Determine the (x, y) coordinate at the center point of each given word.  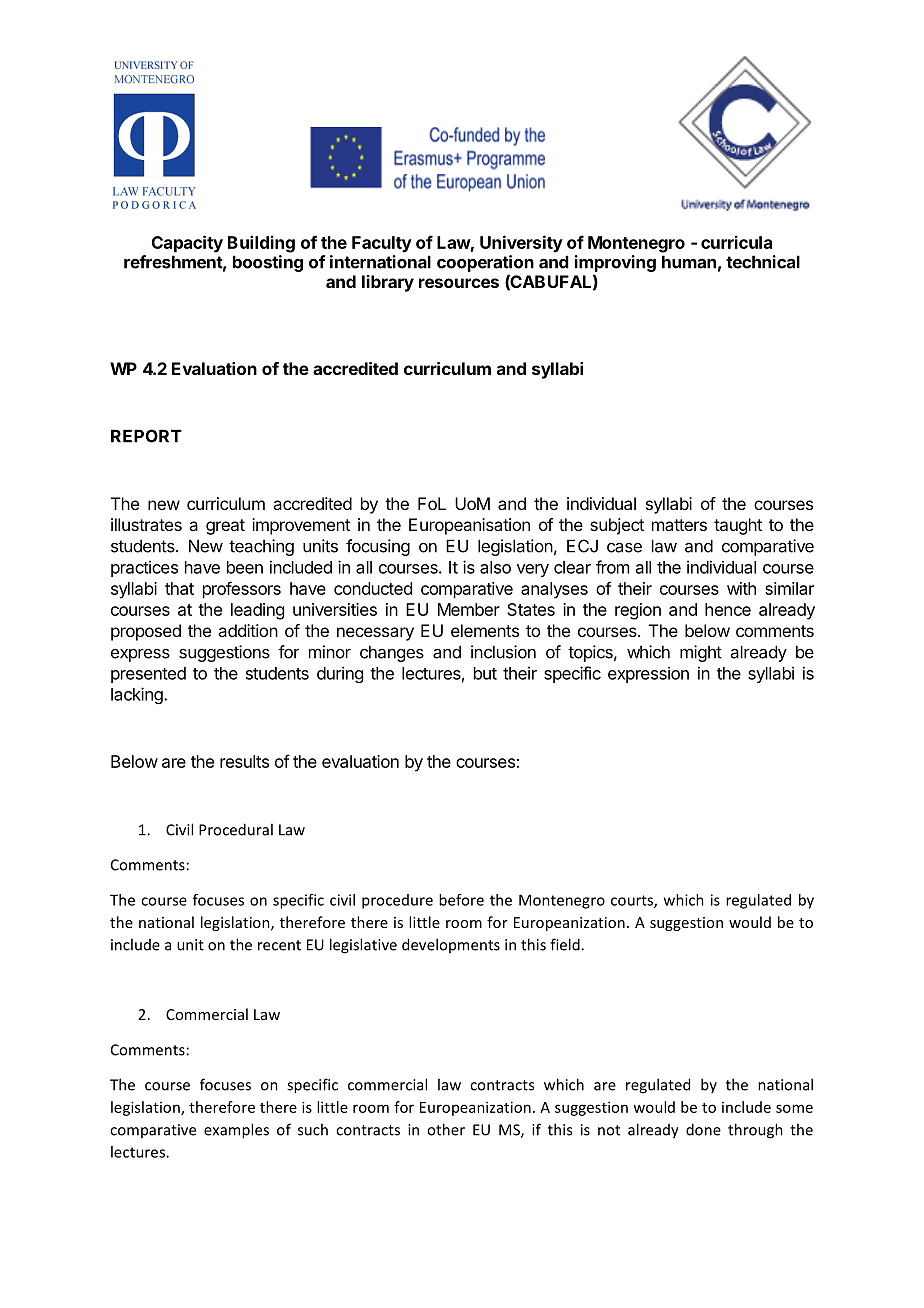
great (225, 527)
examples (236, 1131)
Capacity (187, 244)
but (485, 673)
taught (738, 526)
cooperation (485, 263)
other (446, 1129)
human (689, 262)
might (701, 653)
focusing (378, 547)
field (566, 944)
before (461, 900)
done (703, 1129)
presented (148, 675)
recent (279, 945)
